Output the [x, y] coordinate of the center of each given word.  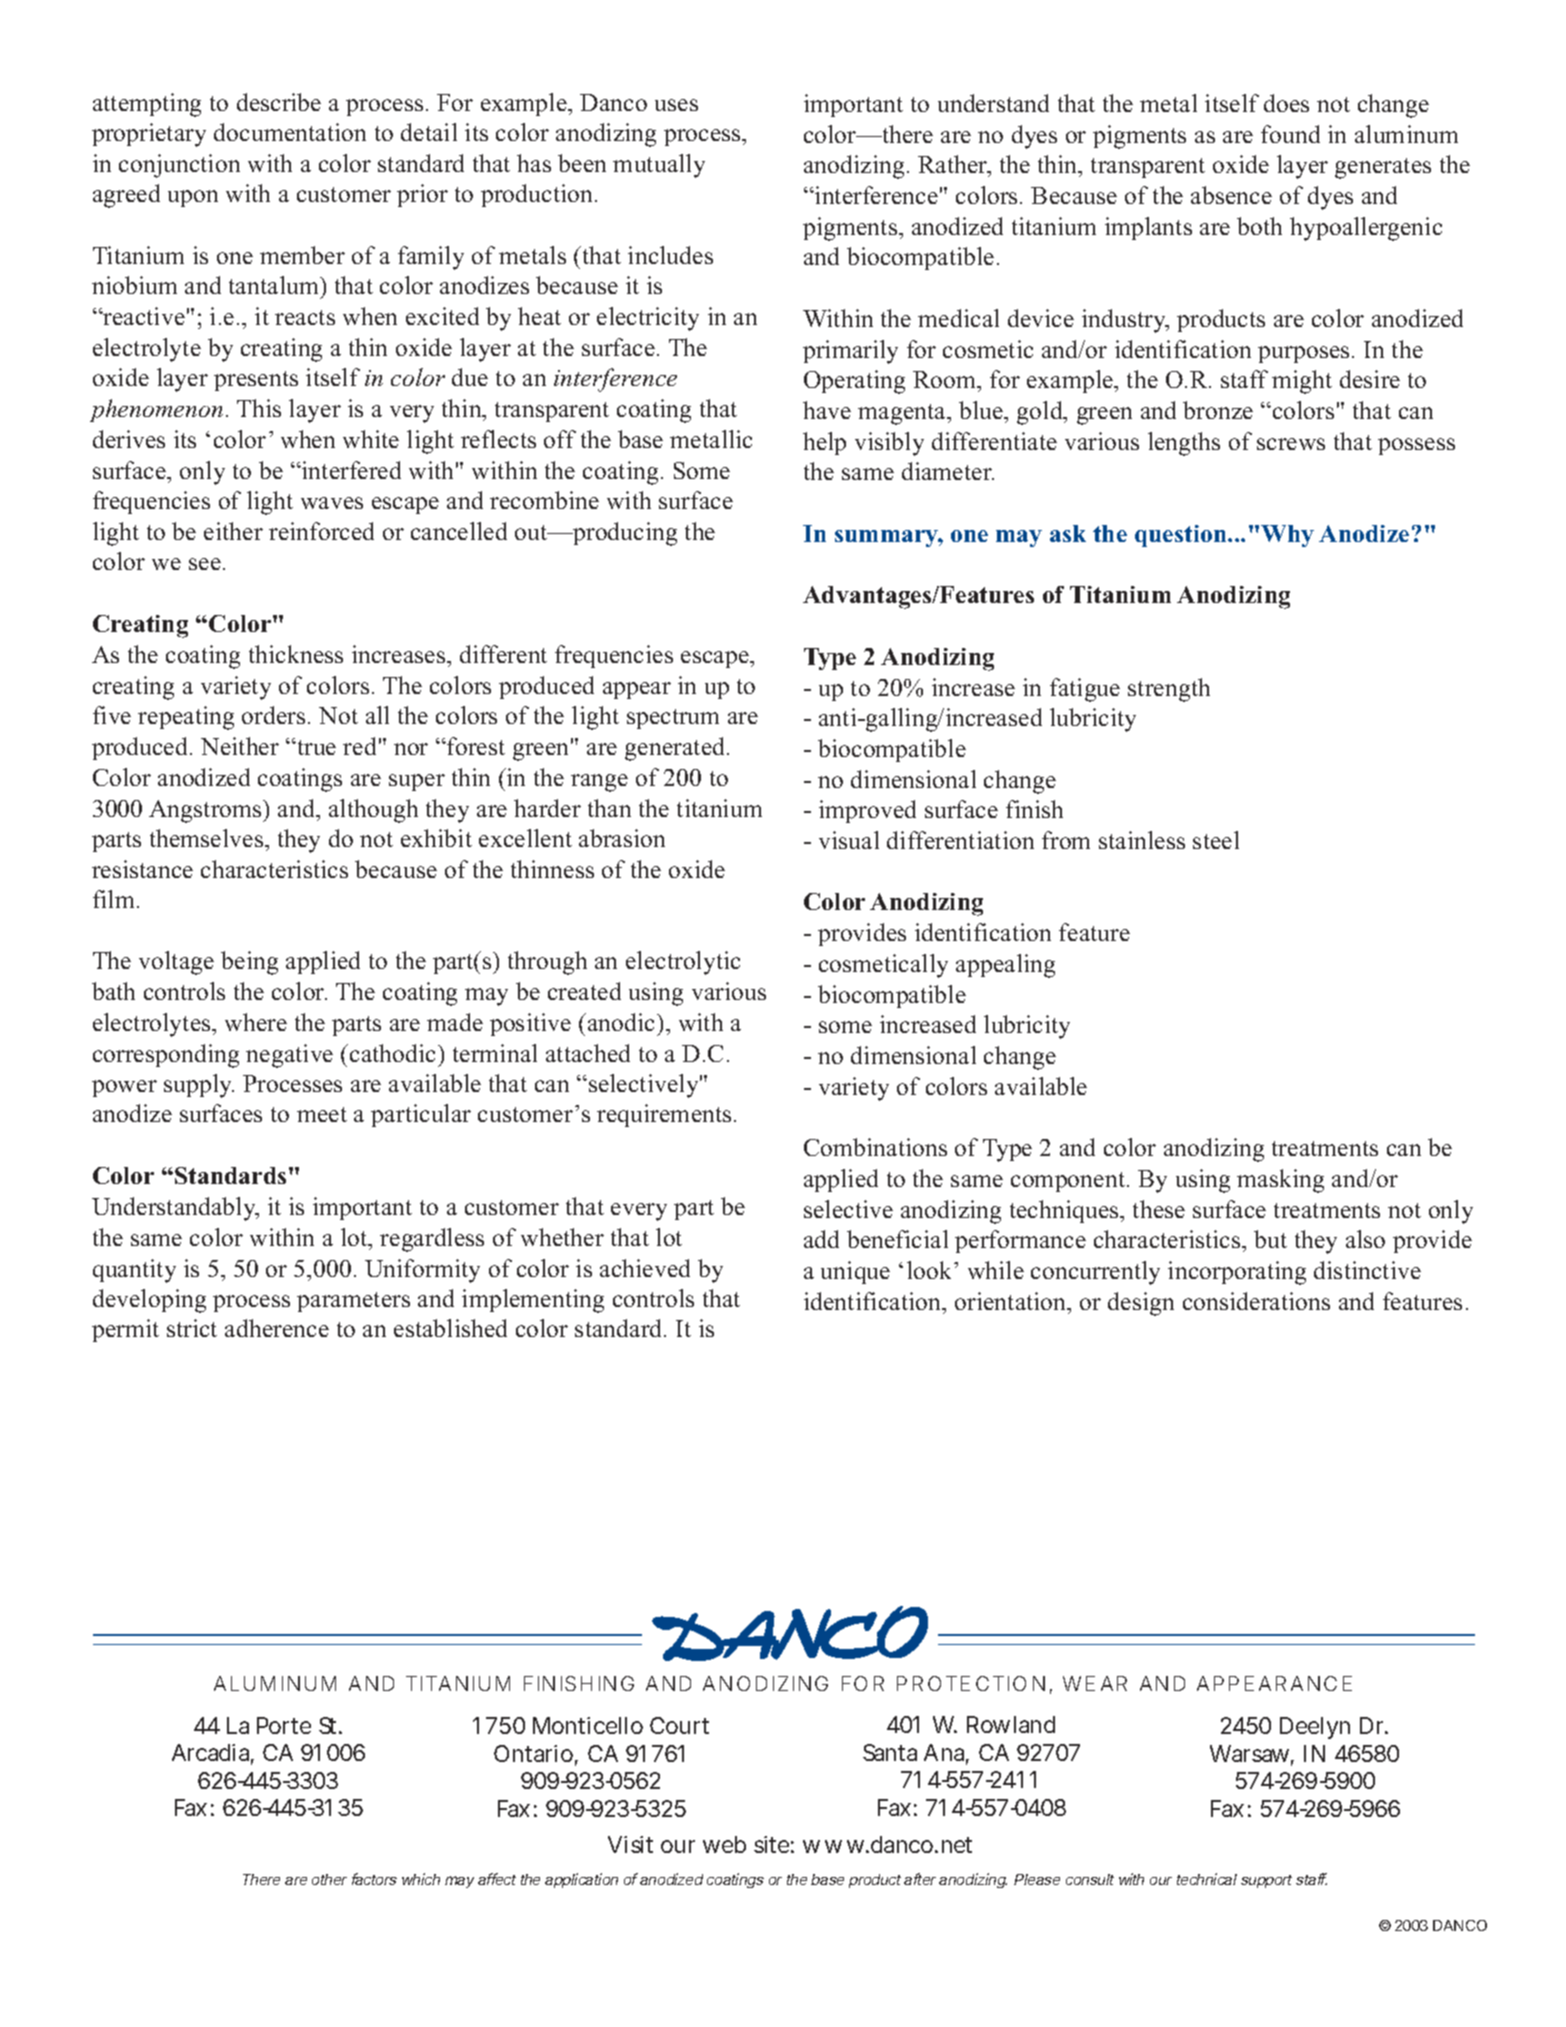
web [724, 1844]
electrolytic [683, 963]
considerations [1256, 1301]
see [205, 564]
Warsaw [1252, 1755]
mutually [659, 166]
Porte [284, 1725]
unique [855, 1272]
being [249, 963]
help [824, 443]
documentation [290, 132]
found [1290, 134]
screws [1291, 444]
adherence [277, 1328]
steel [1216, 840]
